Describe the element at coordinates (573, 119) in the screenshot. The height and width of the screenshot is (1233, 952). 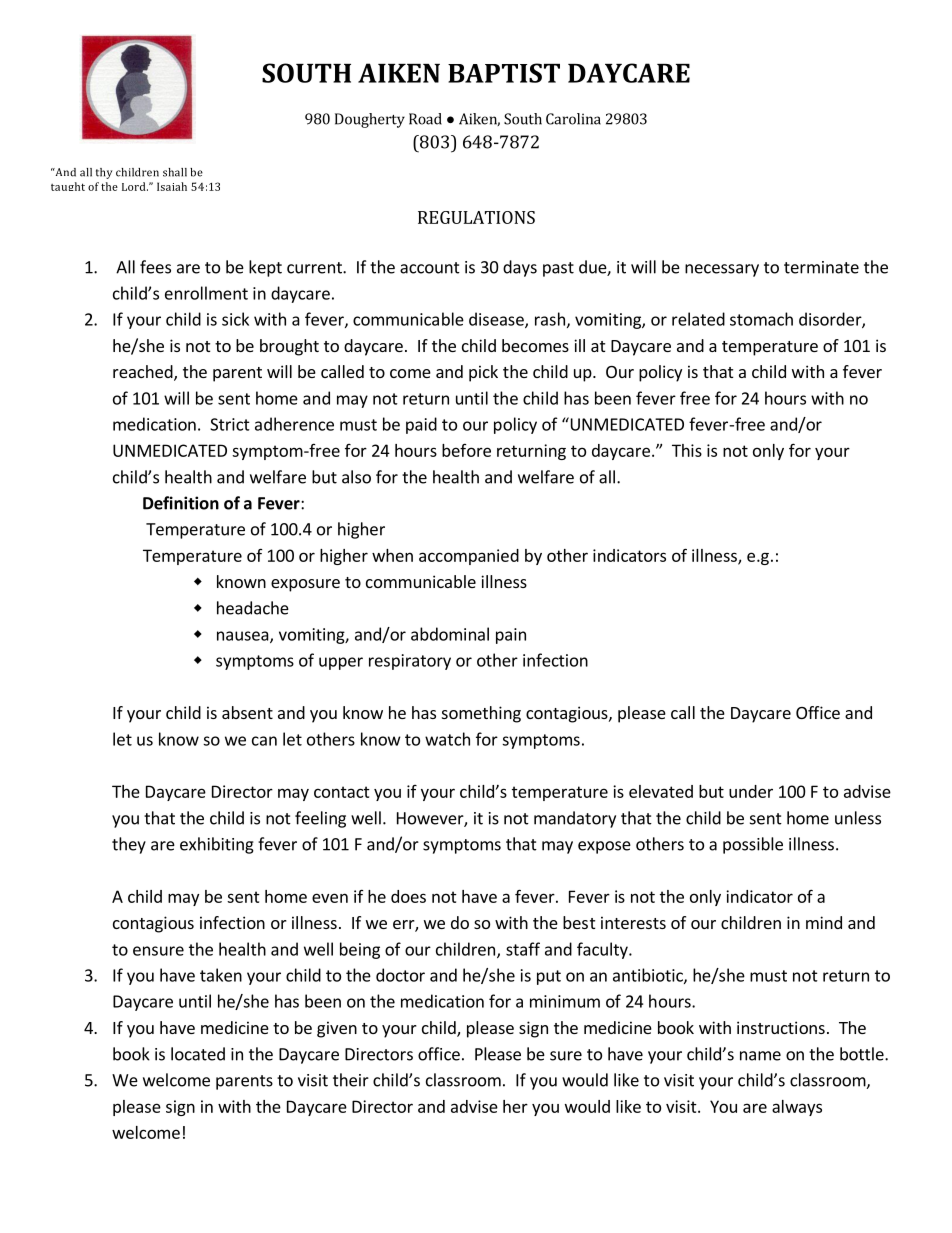
I see `Carolina` at that location.
